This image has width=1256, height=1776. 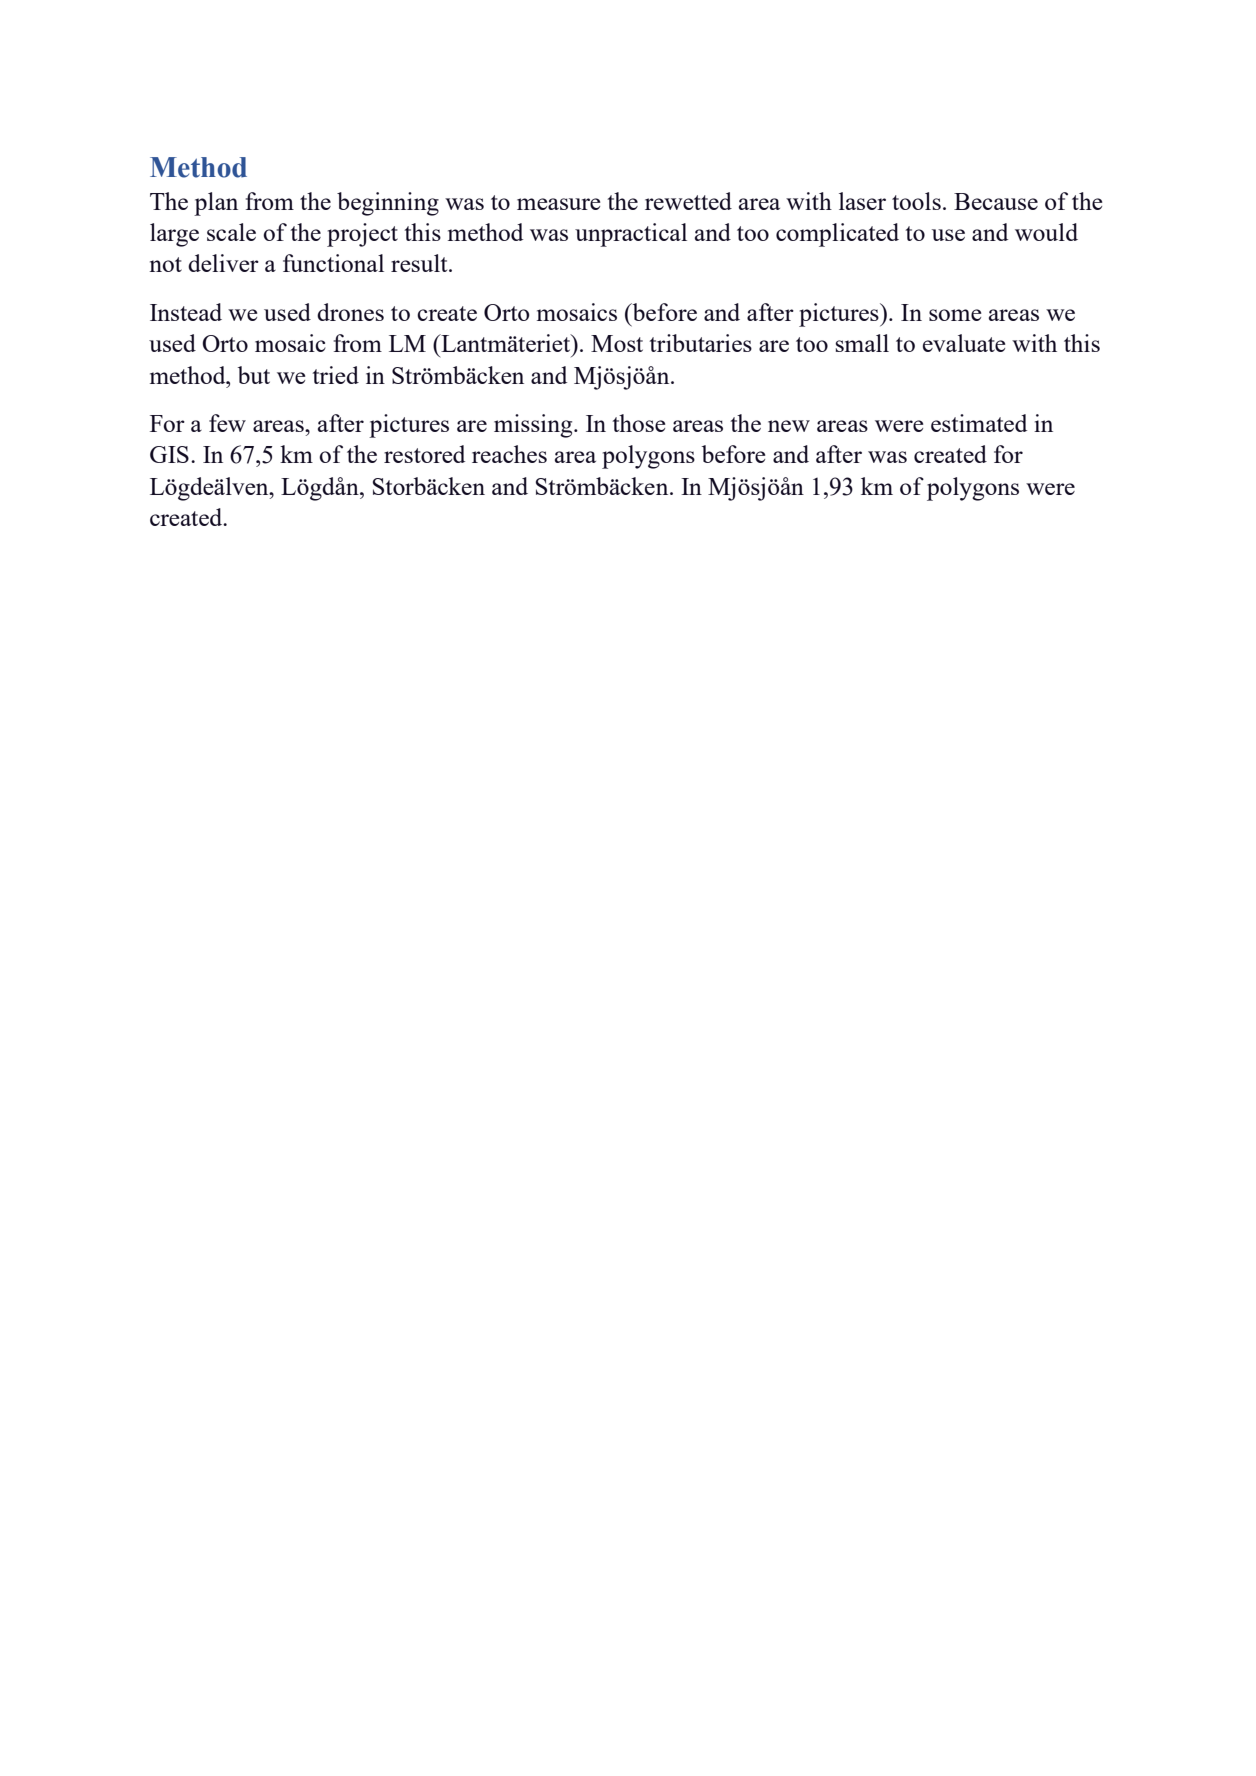 I want to click on tools, so click(x=916, y=201).
